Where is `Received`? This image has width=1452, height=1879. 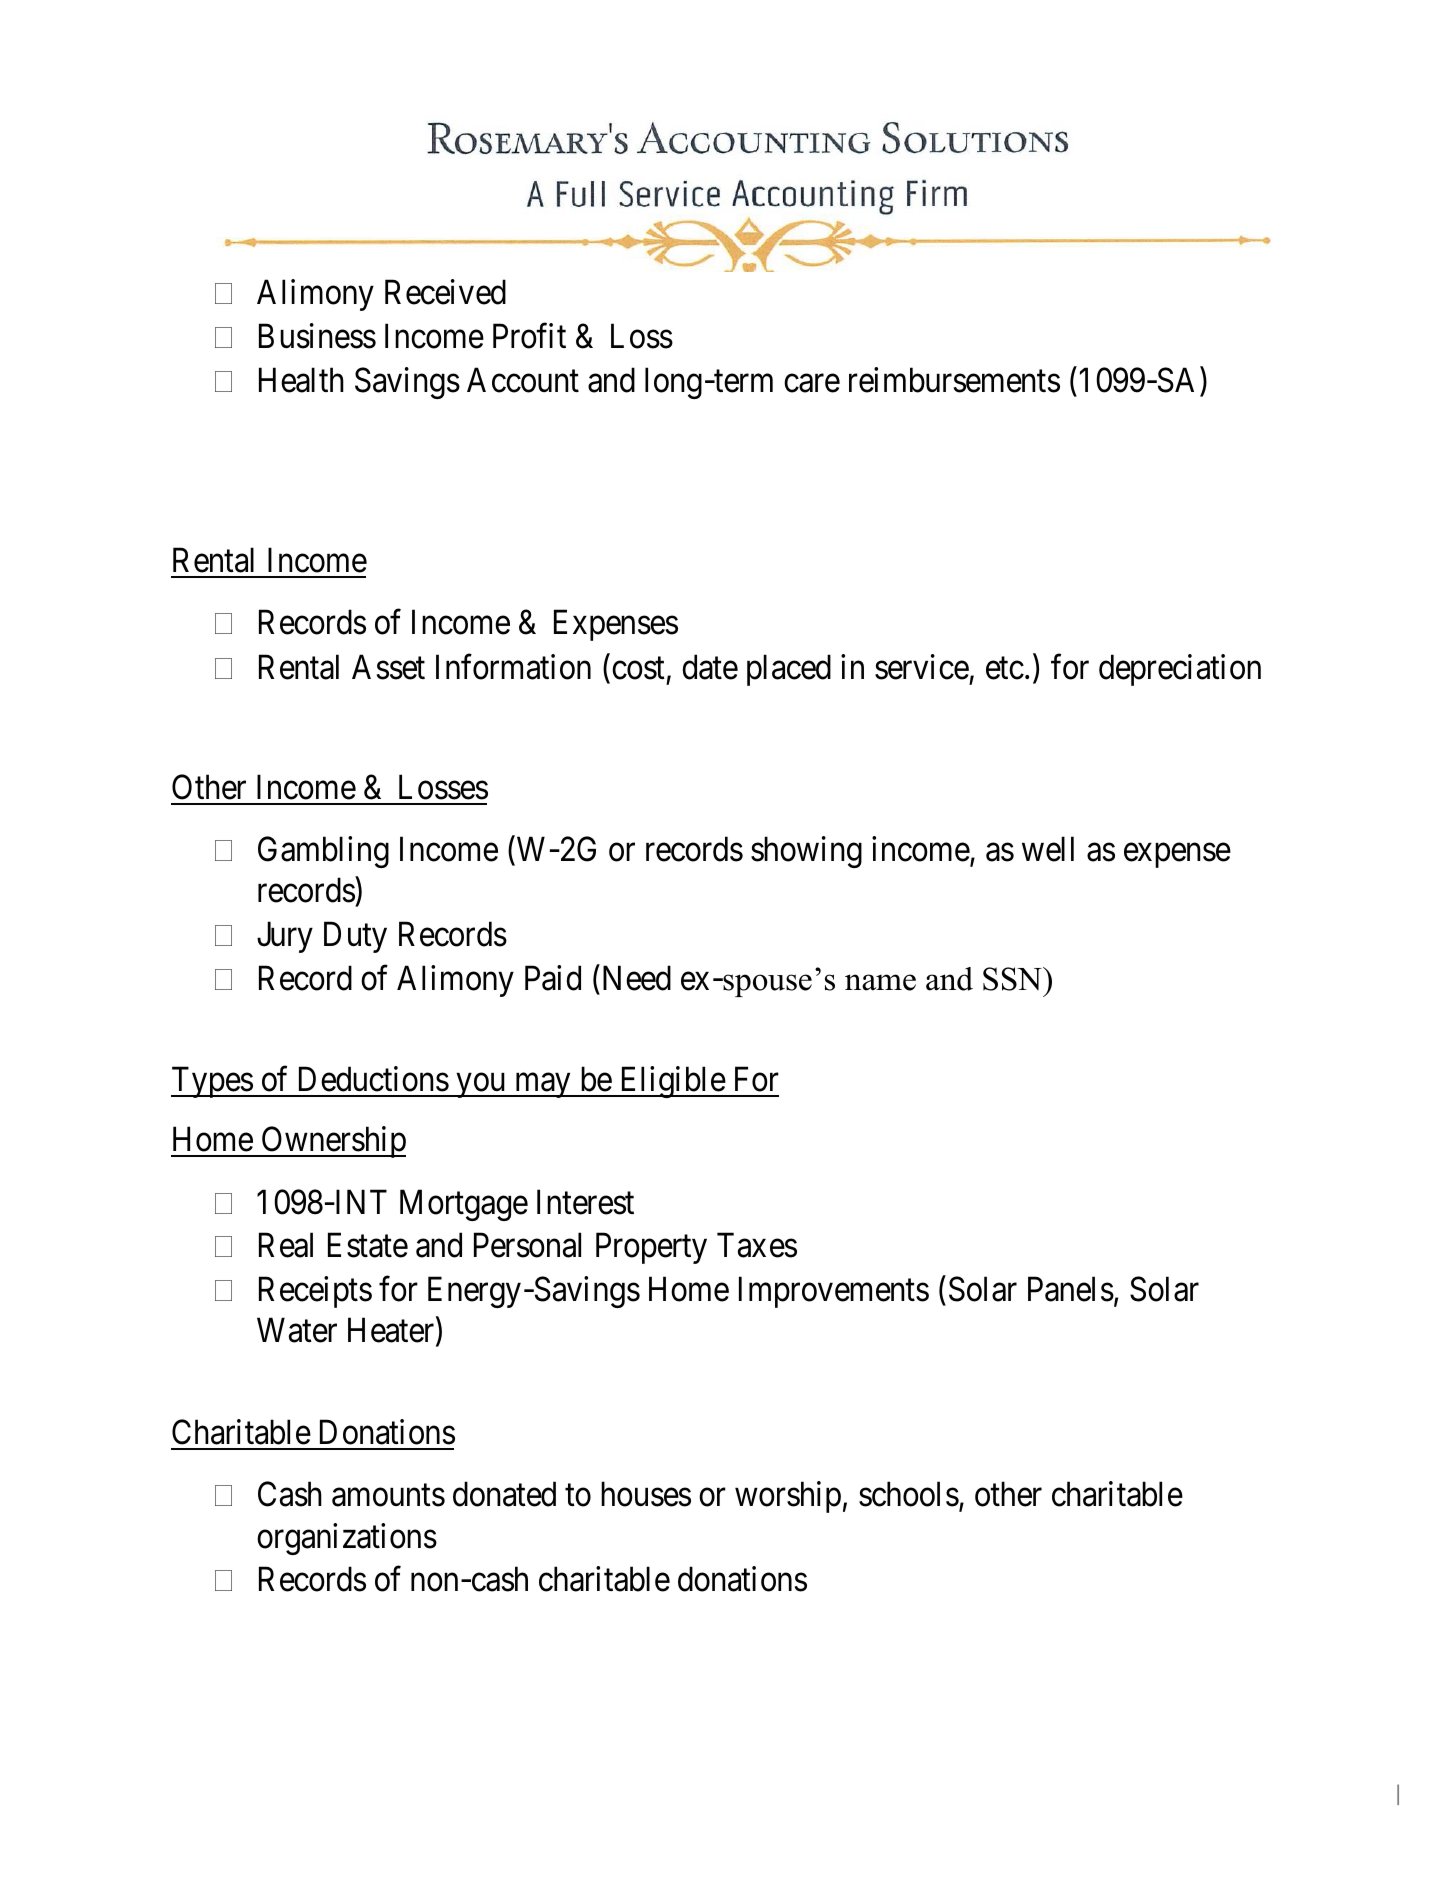
Received is located at coordinates (445, 292).
